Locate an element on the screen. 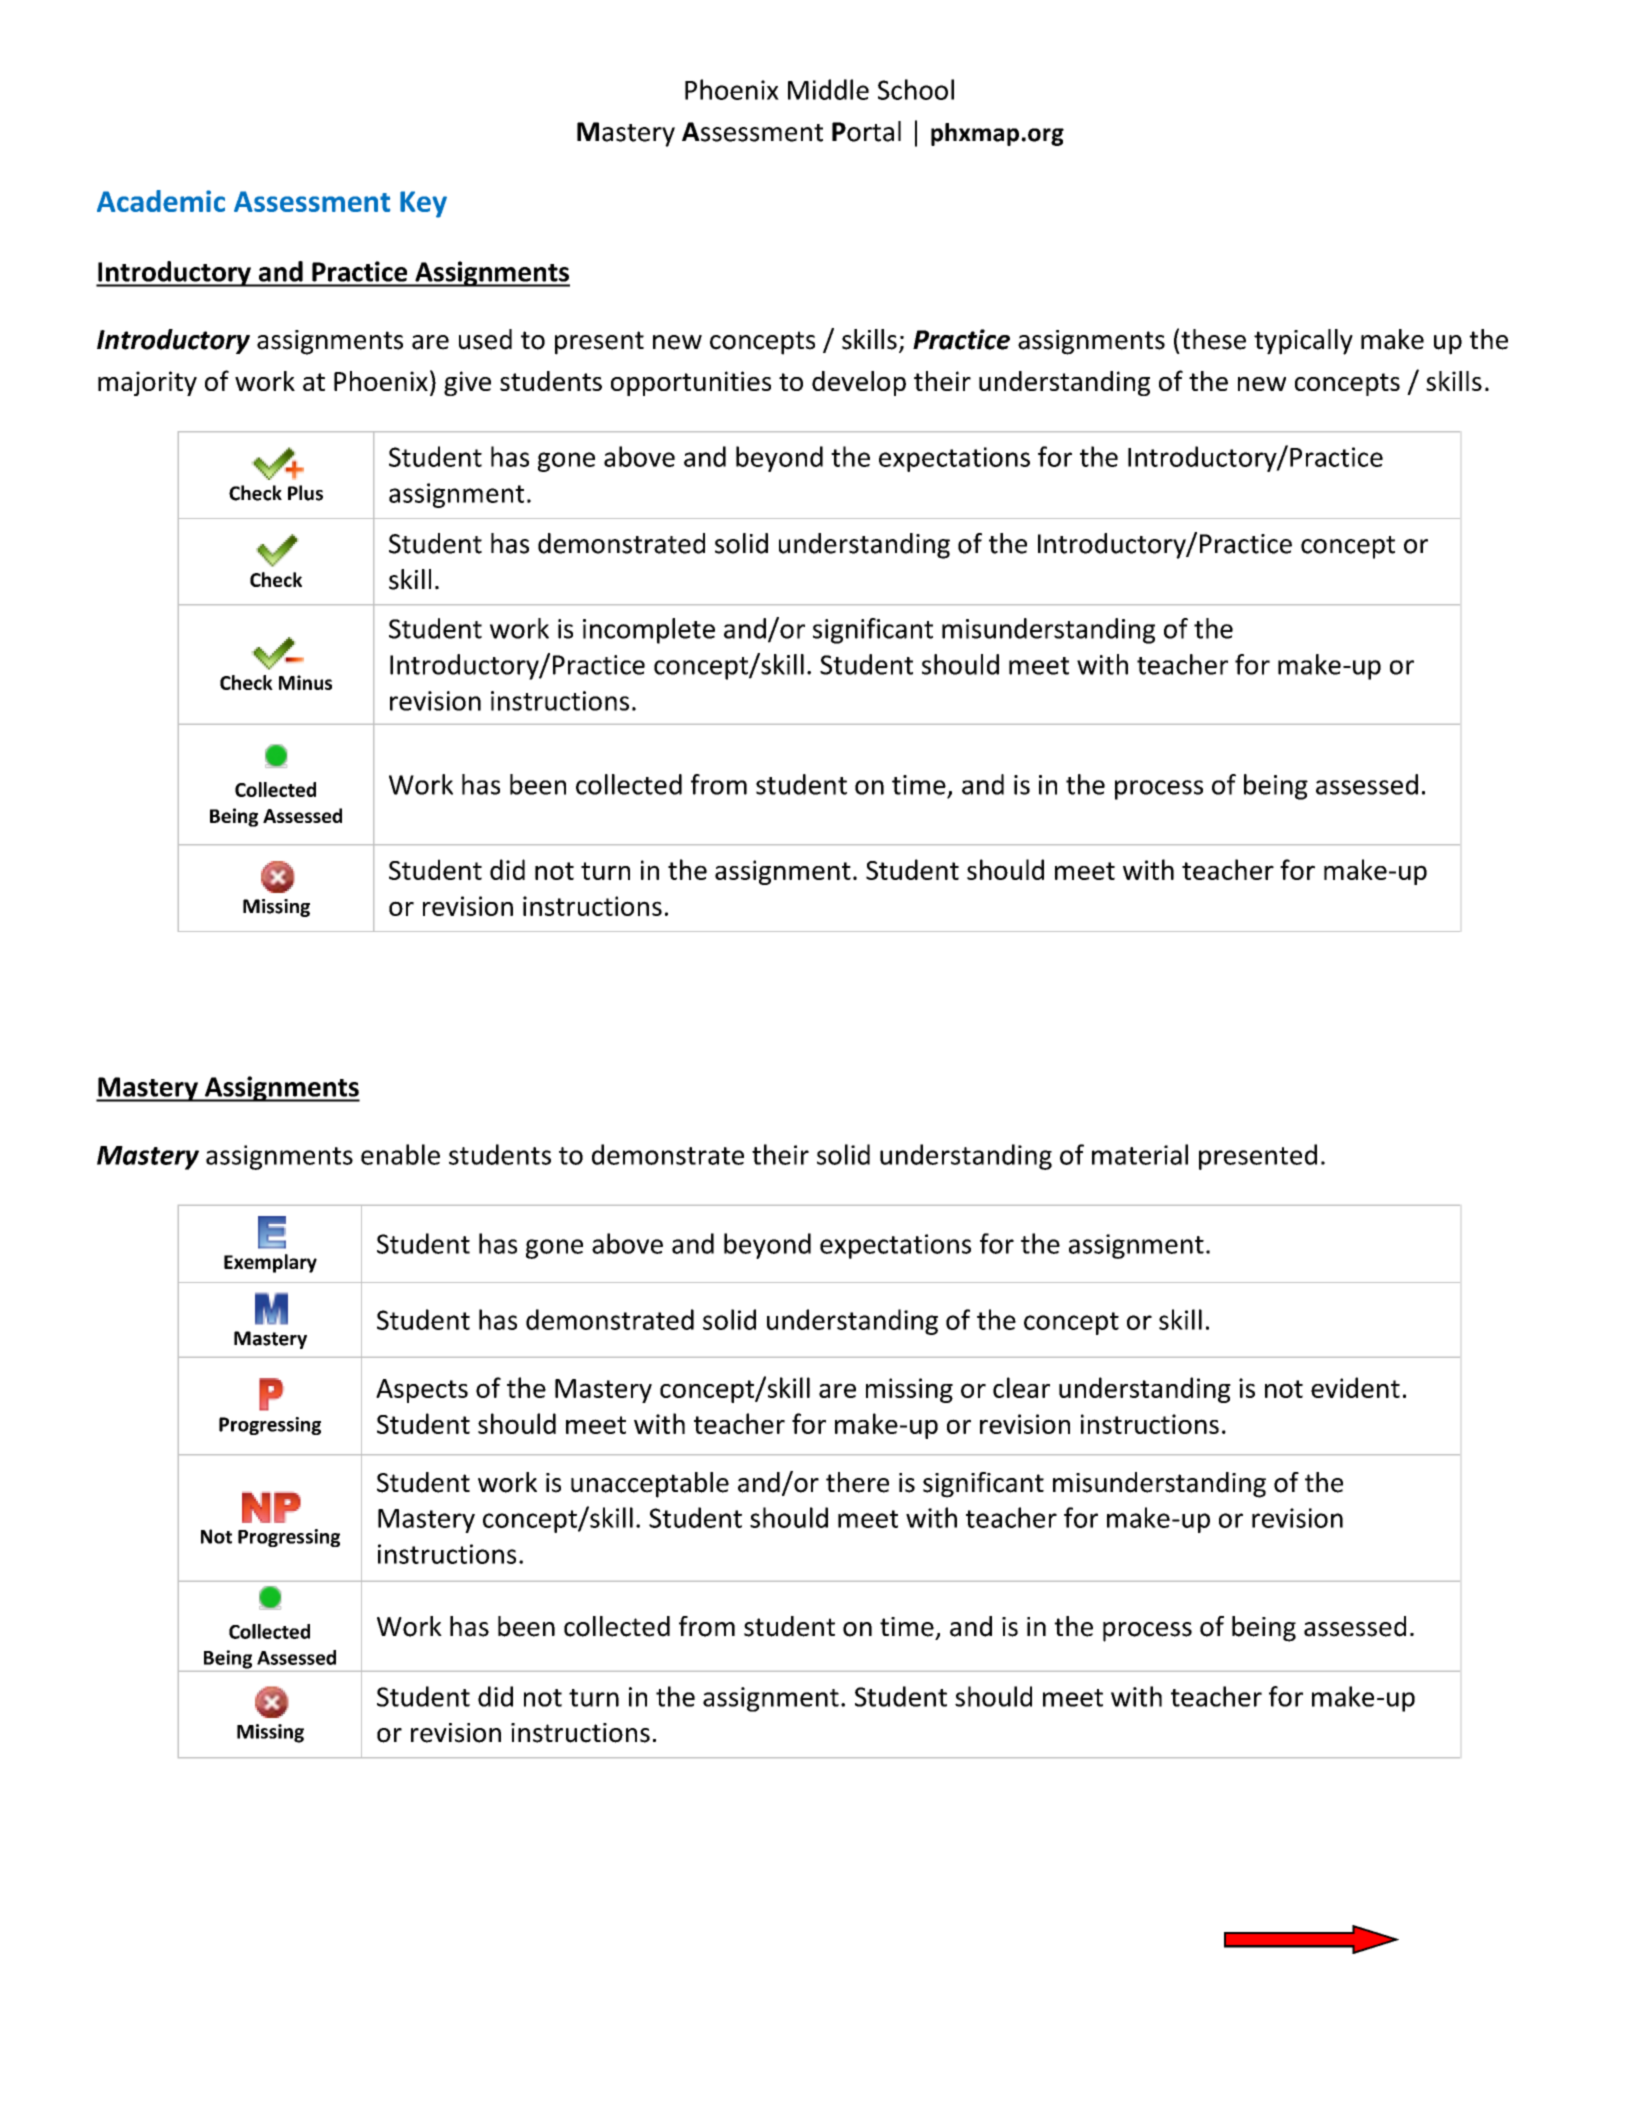 Image resolution: width=1639 pixels, height=2121 pixels. Academic is located at coordinates (161, 201).
